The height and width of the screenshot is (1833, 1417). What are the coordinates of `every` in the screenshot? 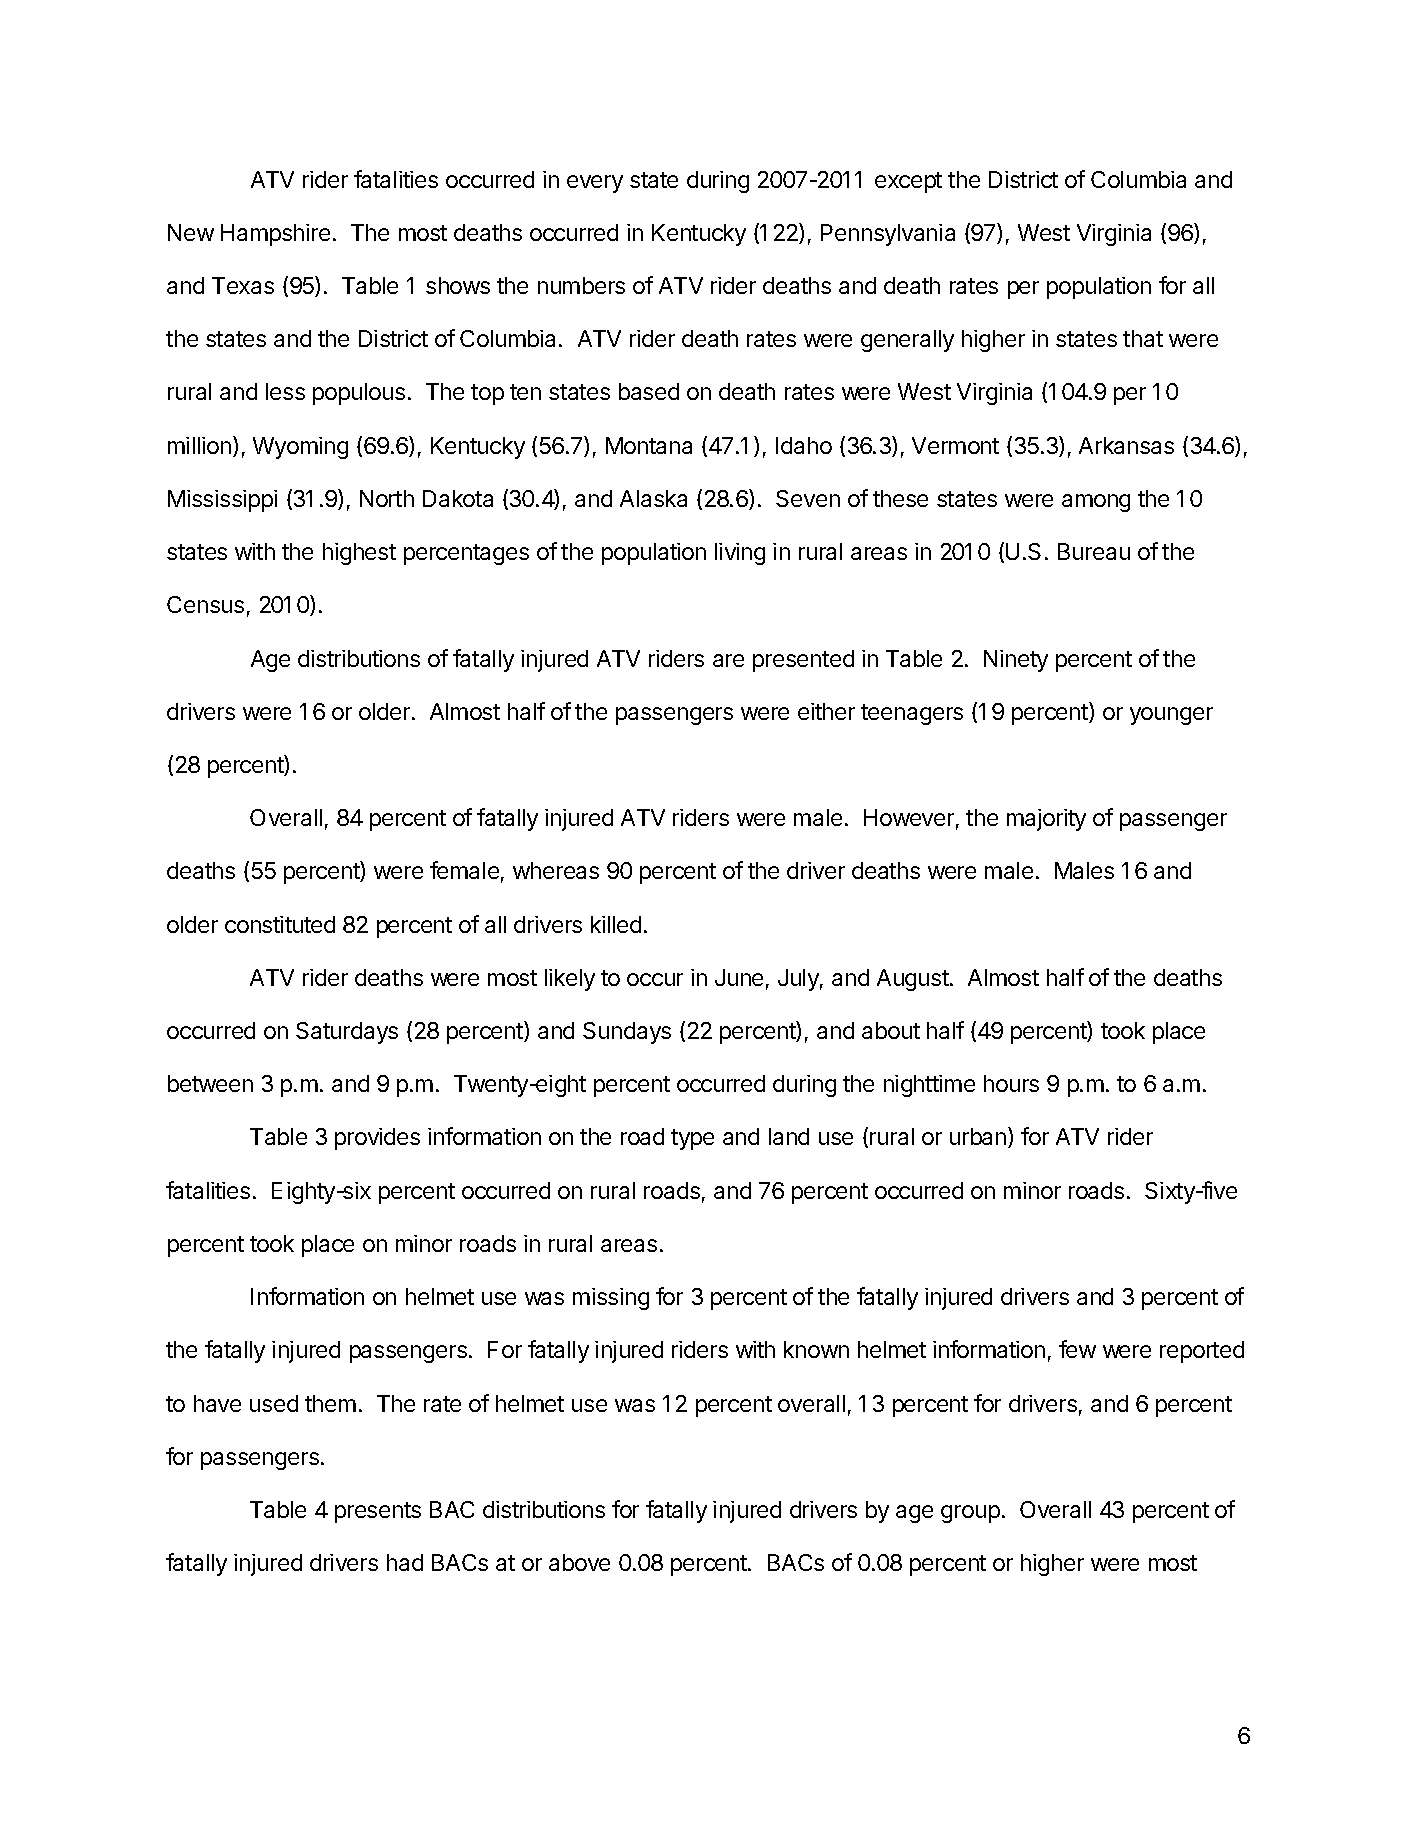 It's located at (595, 184).
